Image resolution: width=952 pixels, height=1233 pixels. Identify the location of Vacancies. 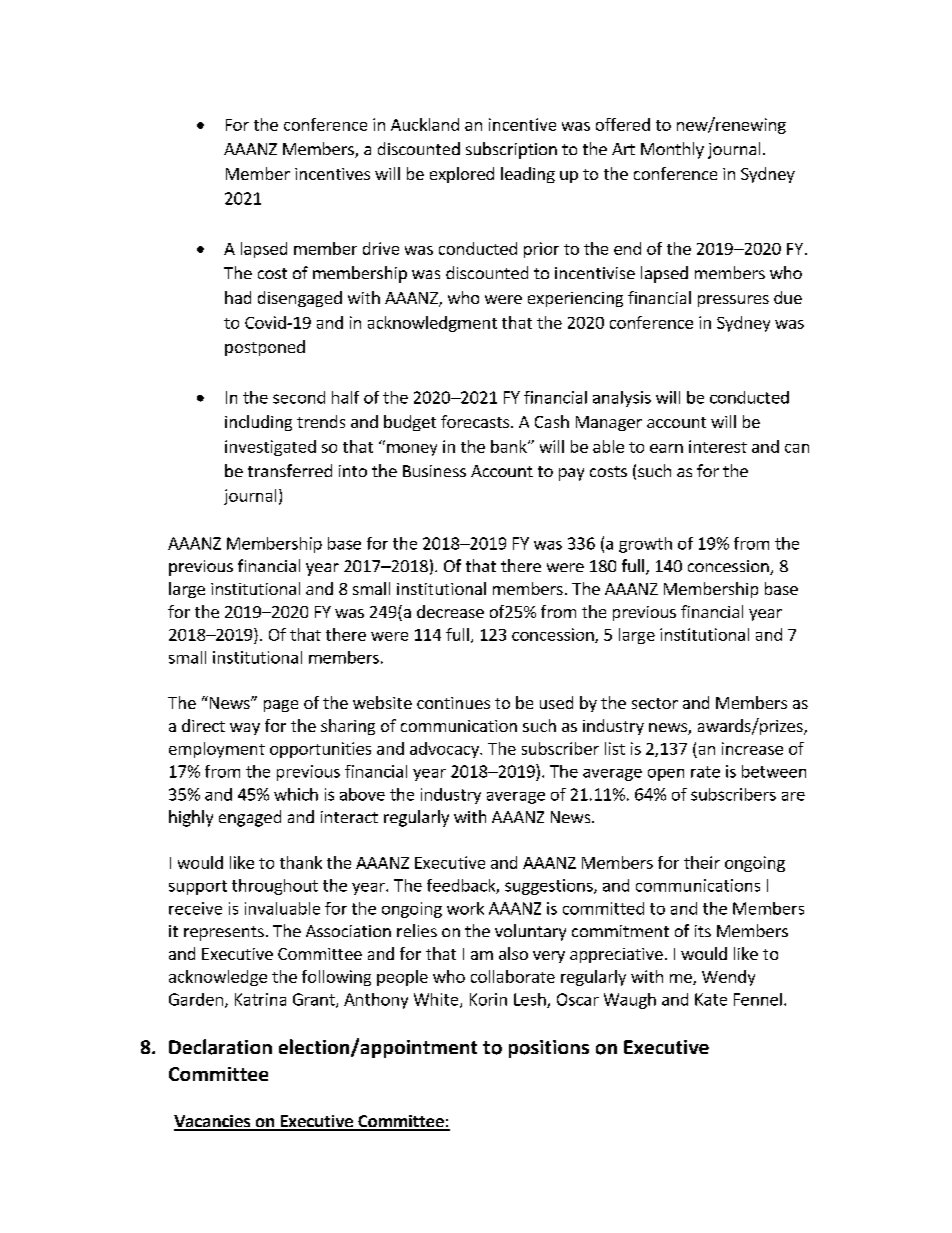
(213, 1122).
